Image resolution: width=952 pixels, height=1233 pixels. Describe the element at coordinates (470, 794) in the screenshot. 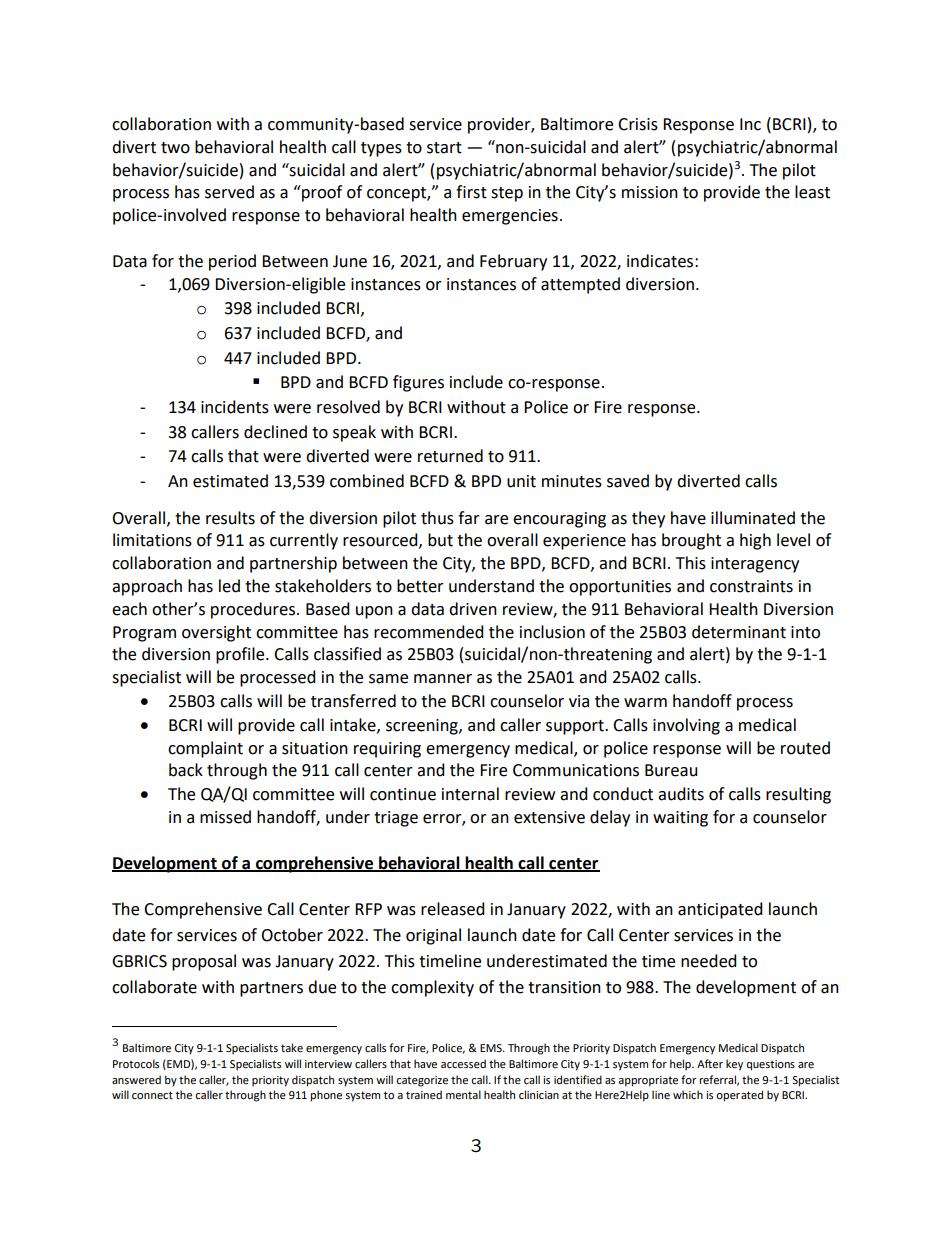

I see `internal` at that location.
